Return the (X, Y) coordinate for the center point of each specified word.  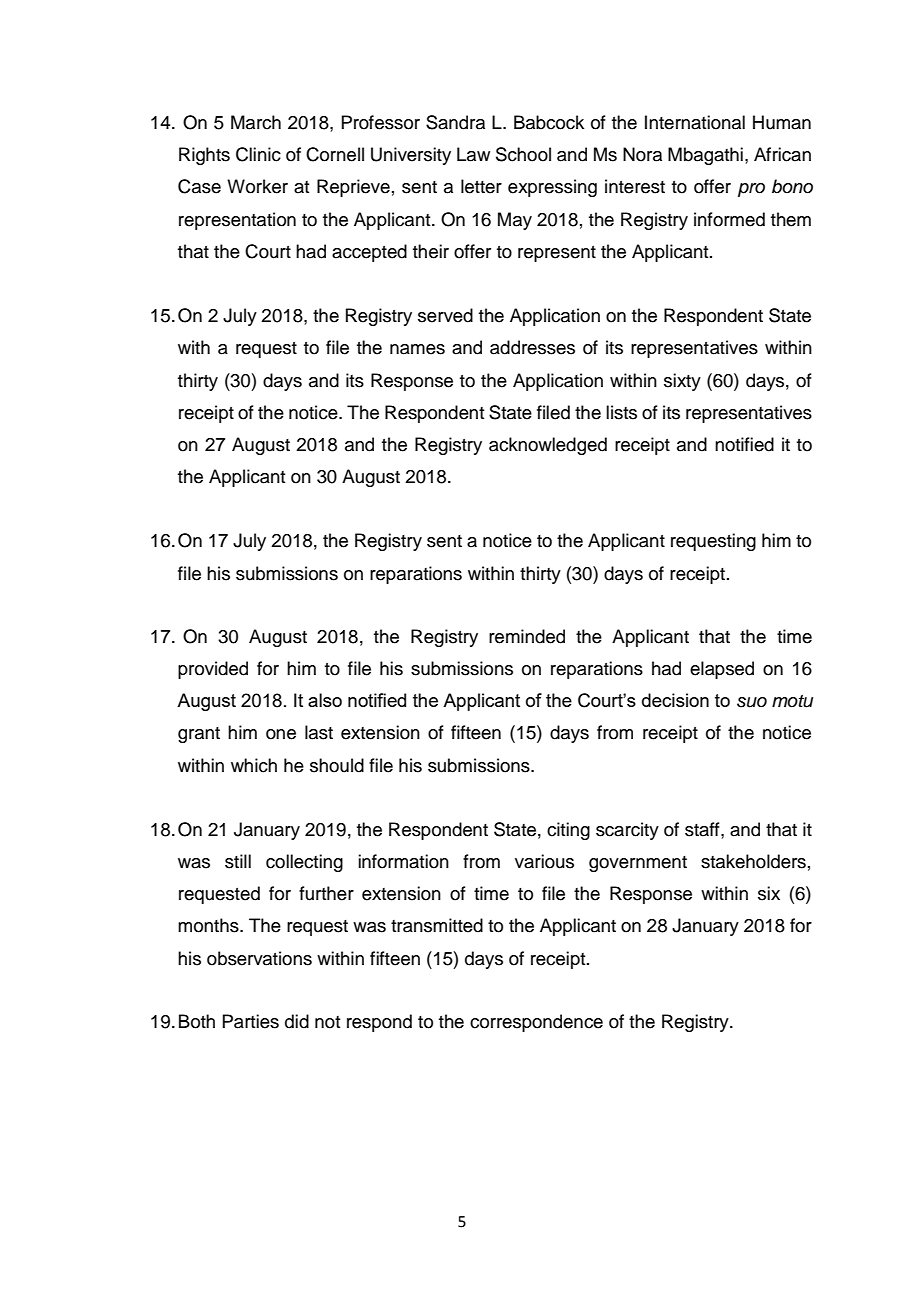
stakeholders (753, 861)
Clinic (258, 154)
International (695, 122)
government (638, 864)
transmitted (437, 925)
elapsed (722, 670)
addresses (532, 347)
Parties (250, 1021)
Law (473, 154)
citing (568, 831)
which (254, 765)
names (417, 349)
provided (213, 670)
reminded (527, 636)
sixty (682, 382)
